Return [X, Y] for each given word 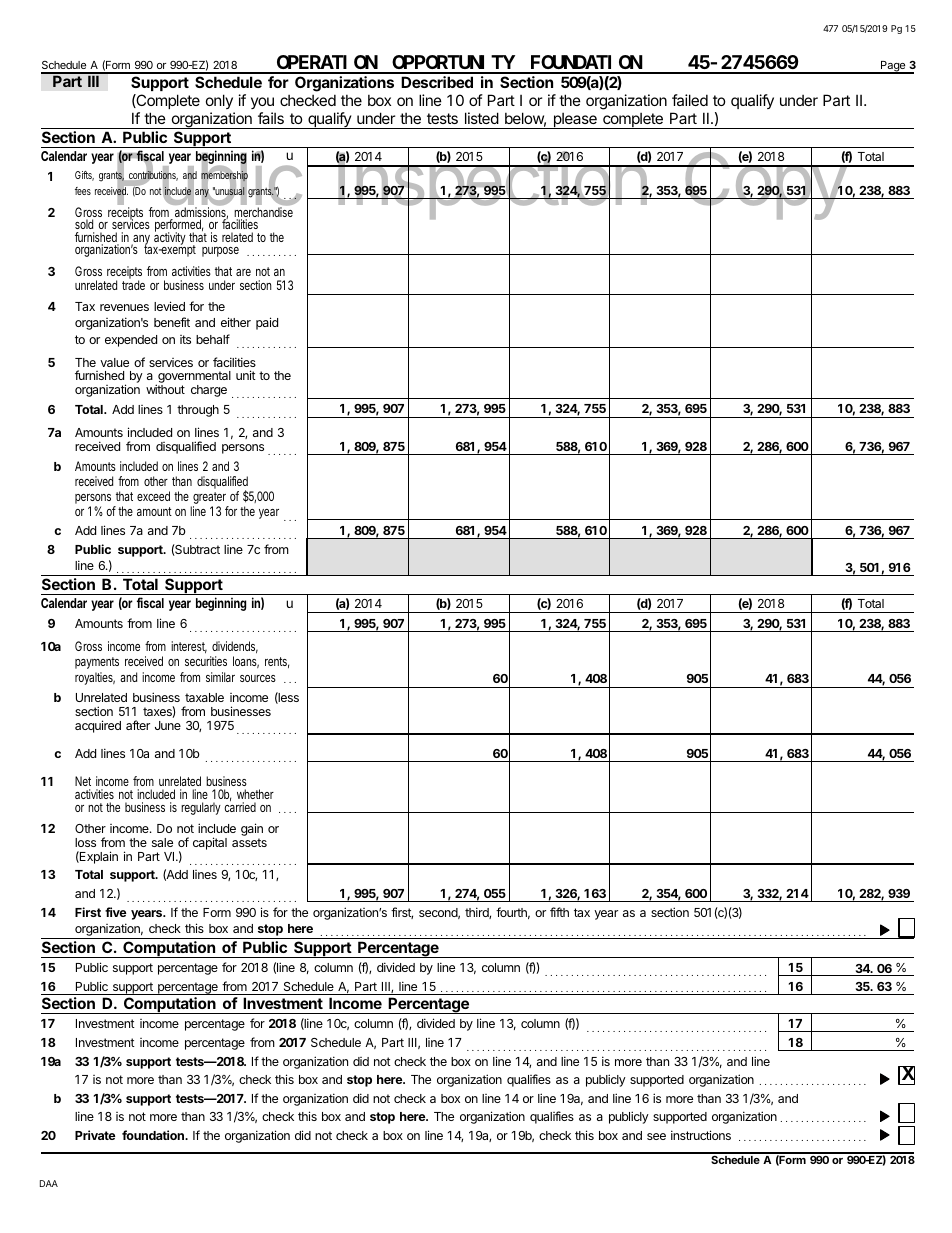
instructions [701, 1135]
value [114, 362]
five [115, 912]
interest [189, 647]
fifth [559, 912]
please [575, 121]
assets [249, 842]
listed [482, 118]
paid [267, 323]
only [220, 103]
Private [95, 1135]
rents [277, 662]
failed [690, 100]
